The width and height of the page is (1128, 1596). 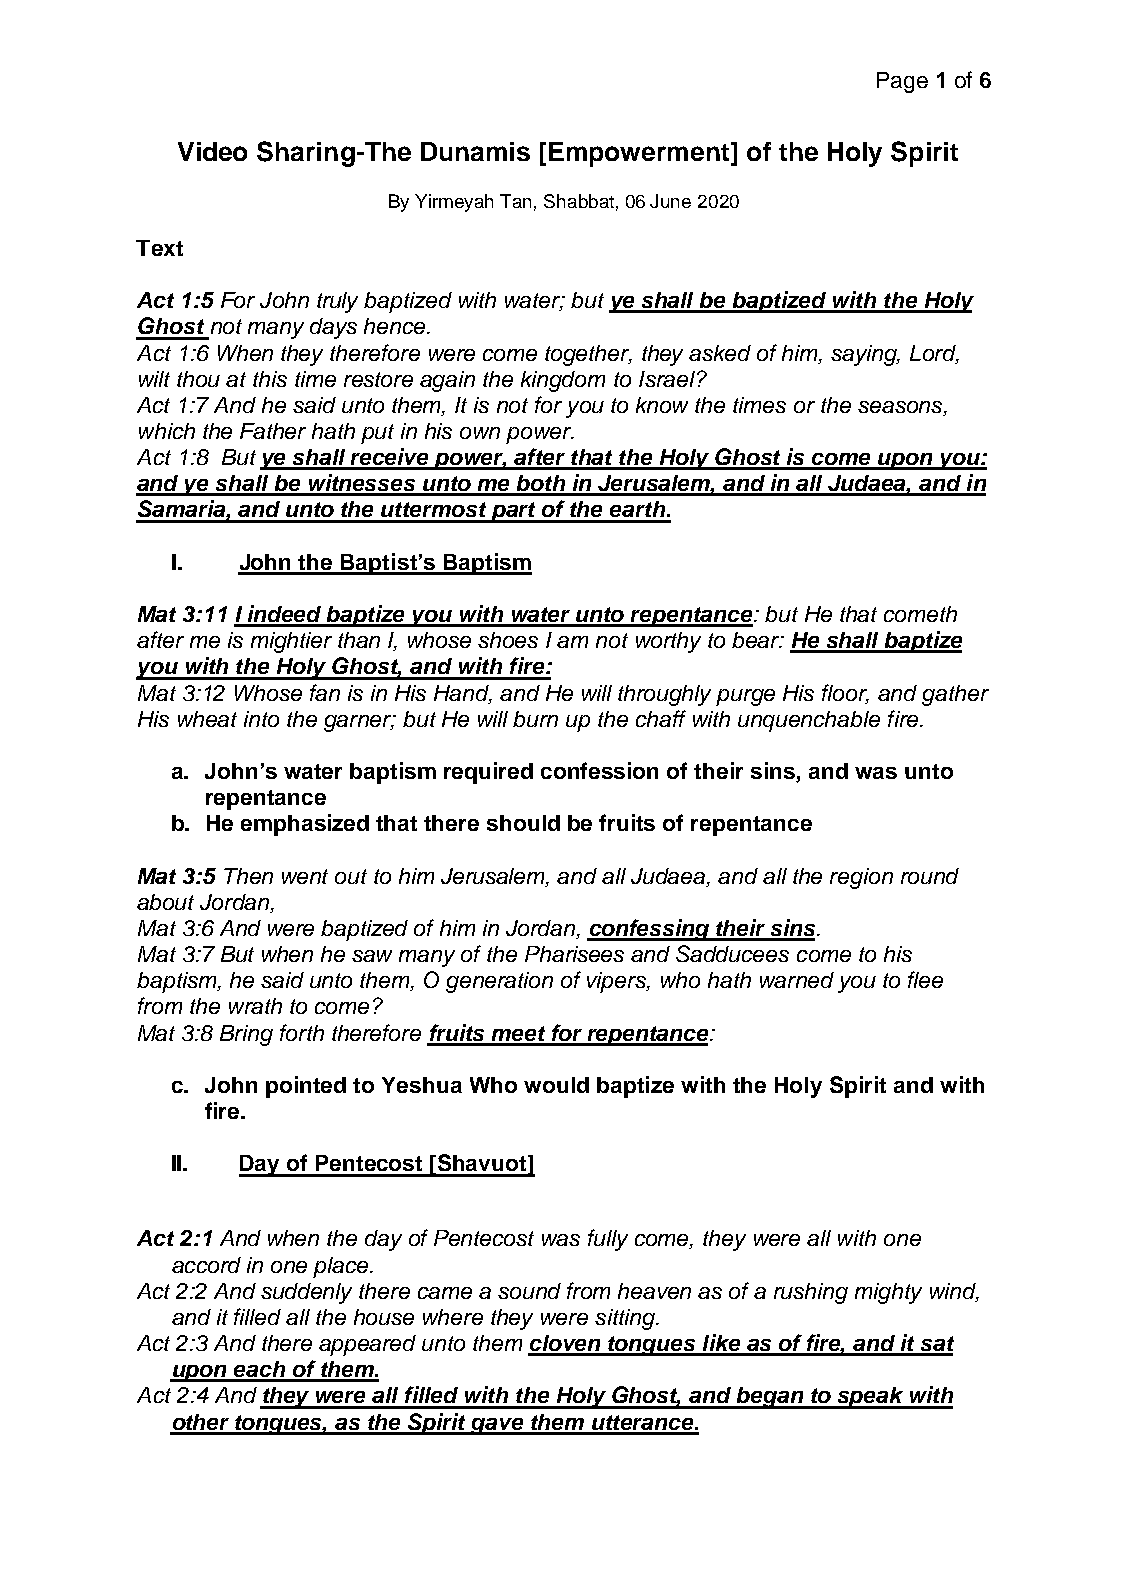 I want to click on June, so click(x=670, y=201).
